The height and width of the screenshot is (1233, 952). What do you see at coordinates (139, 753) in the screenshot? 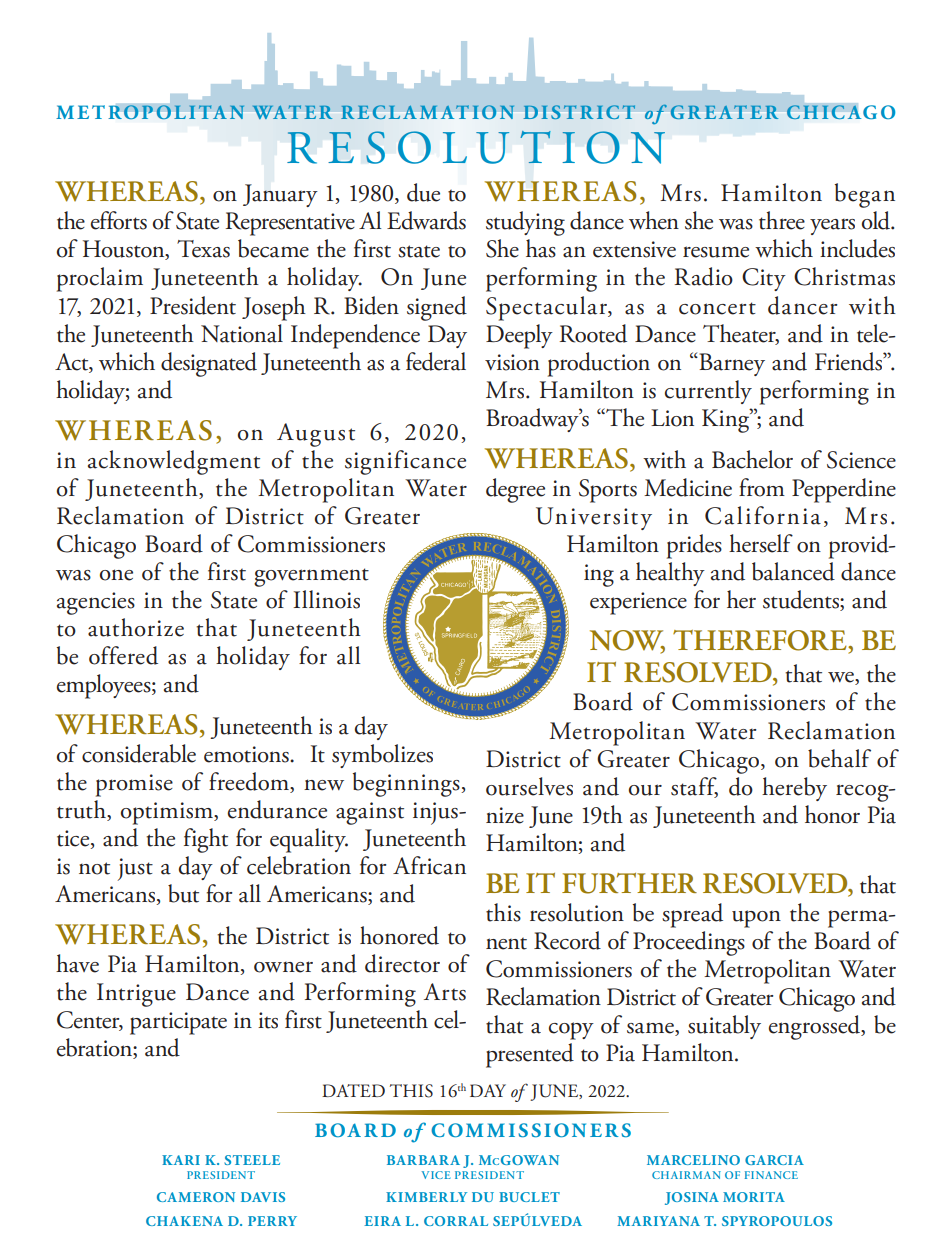
I see `considerable` at bounding box center [139, 753].
